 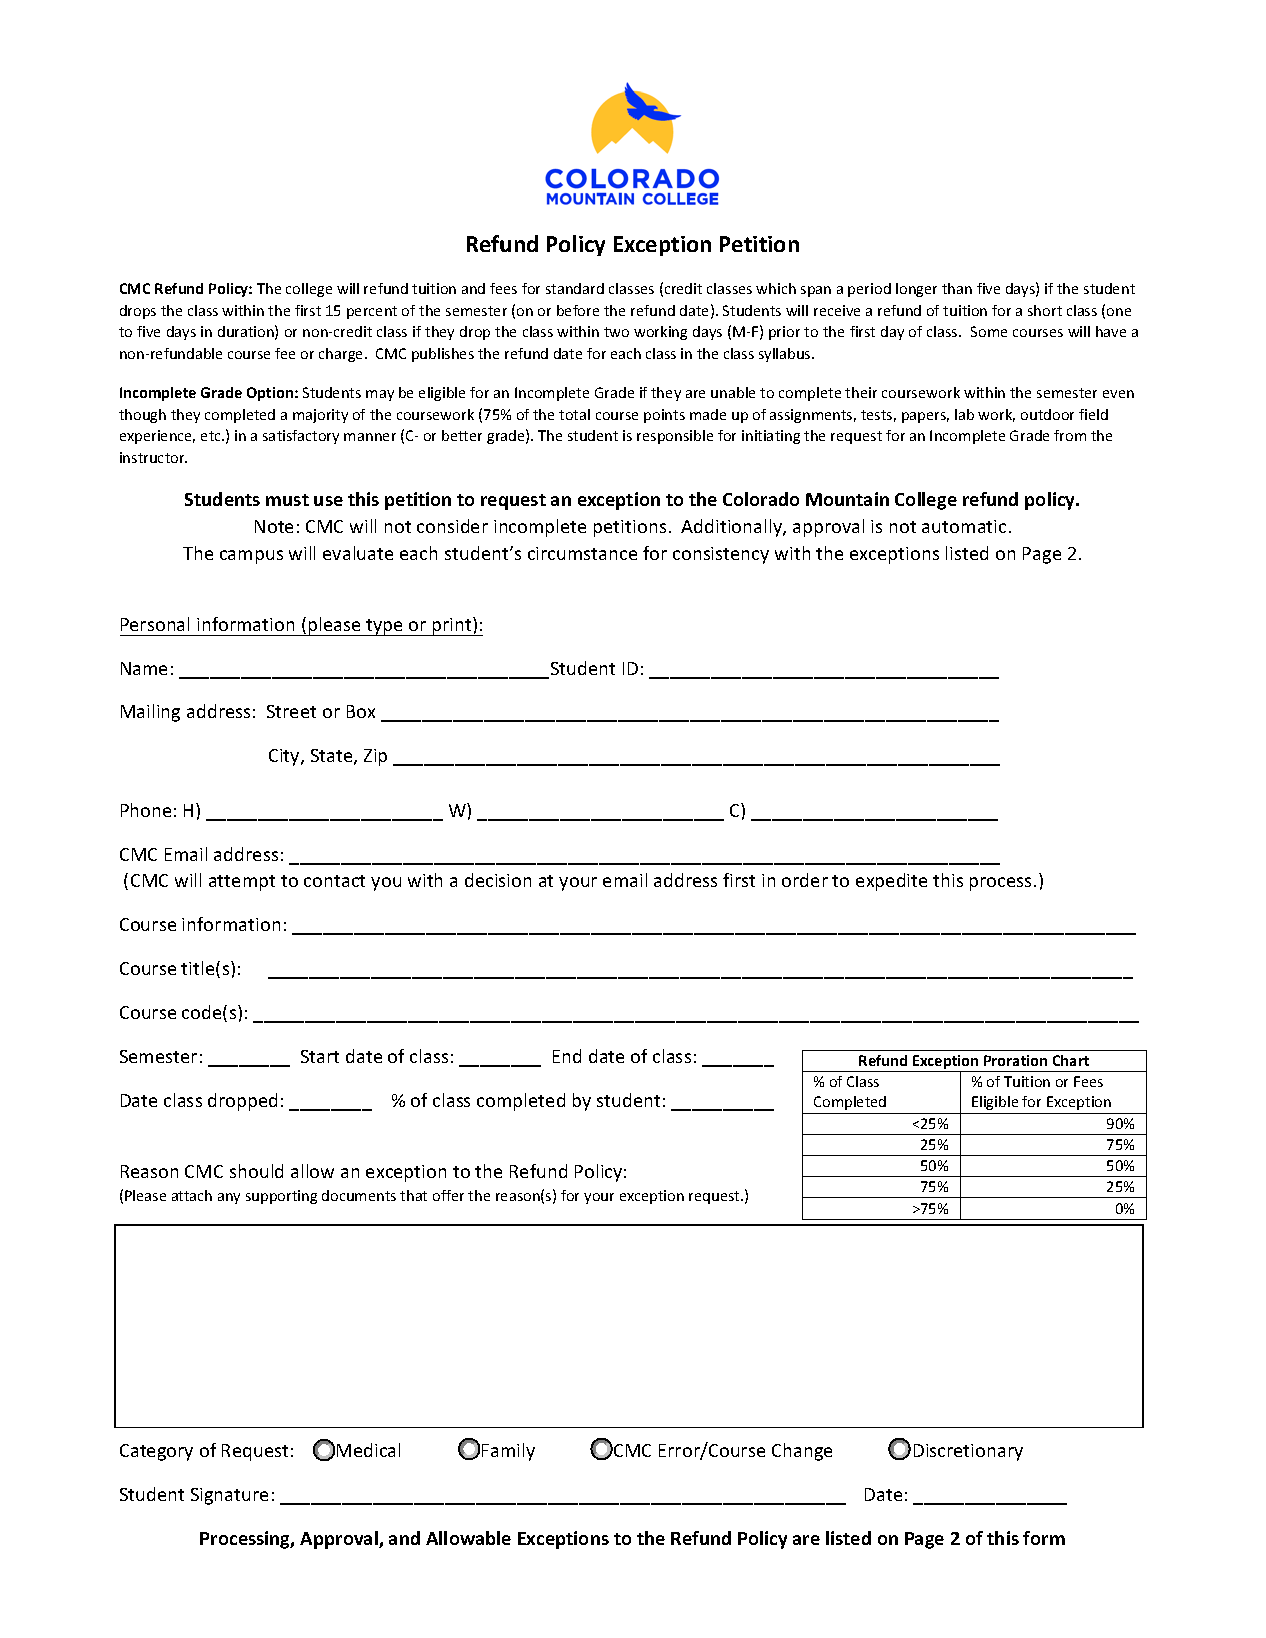 I want to click on Proration, so click(x=1015, y=1060).
